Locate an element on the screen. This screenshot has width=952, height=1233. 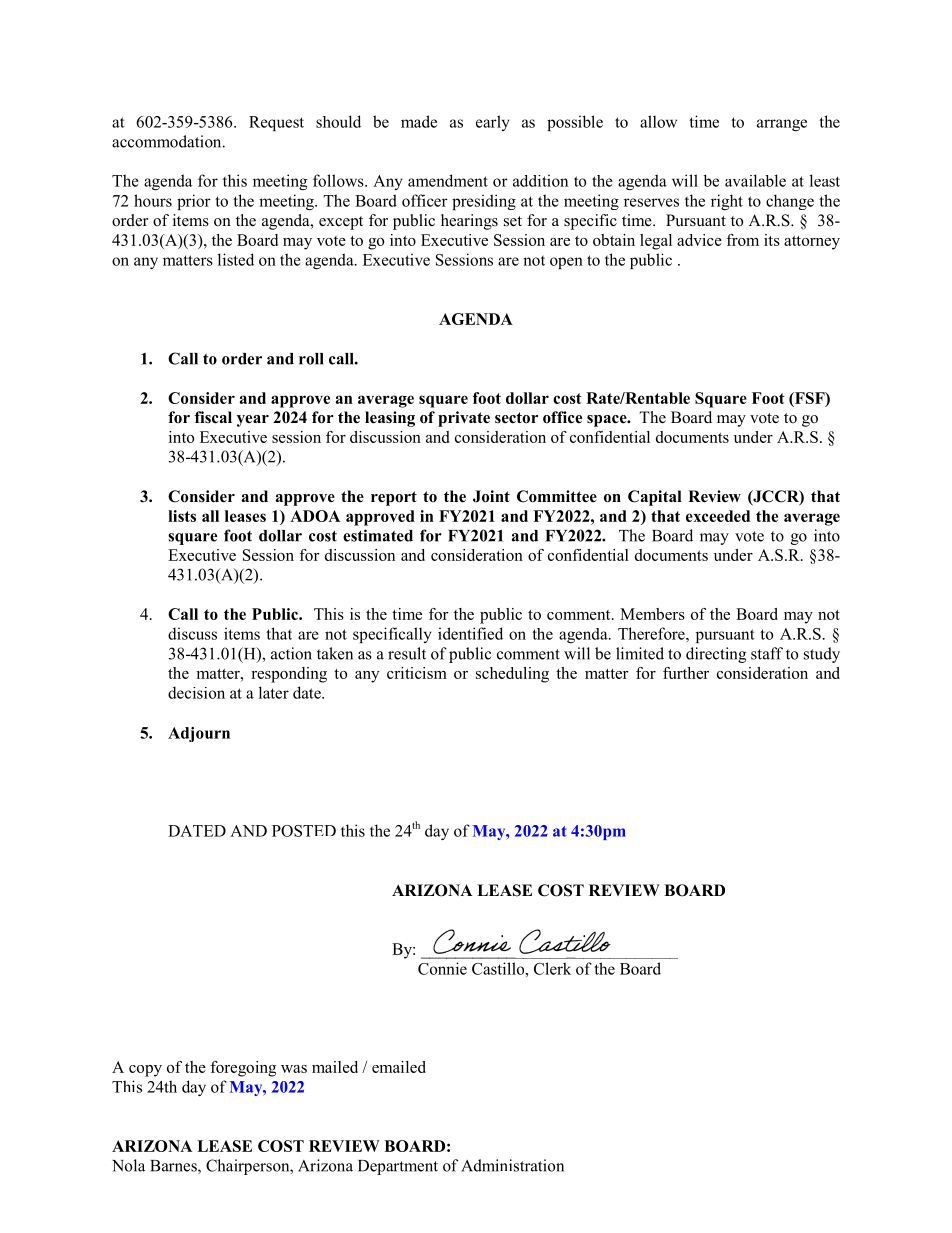
private is located at coordinates (464, 419).
